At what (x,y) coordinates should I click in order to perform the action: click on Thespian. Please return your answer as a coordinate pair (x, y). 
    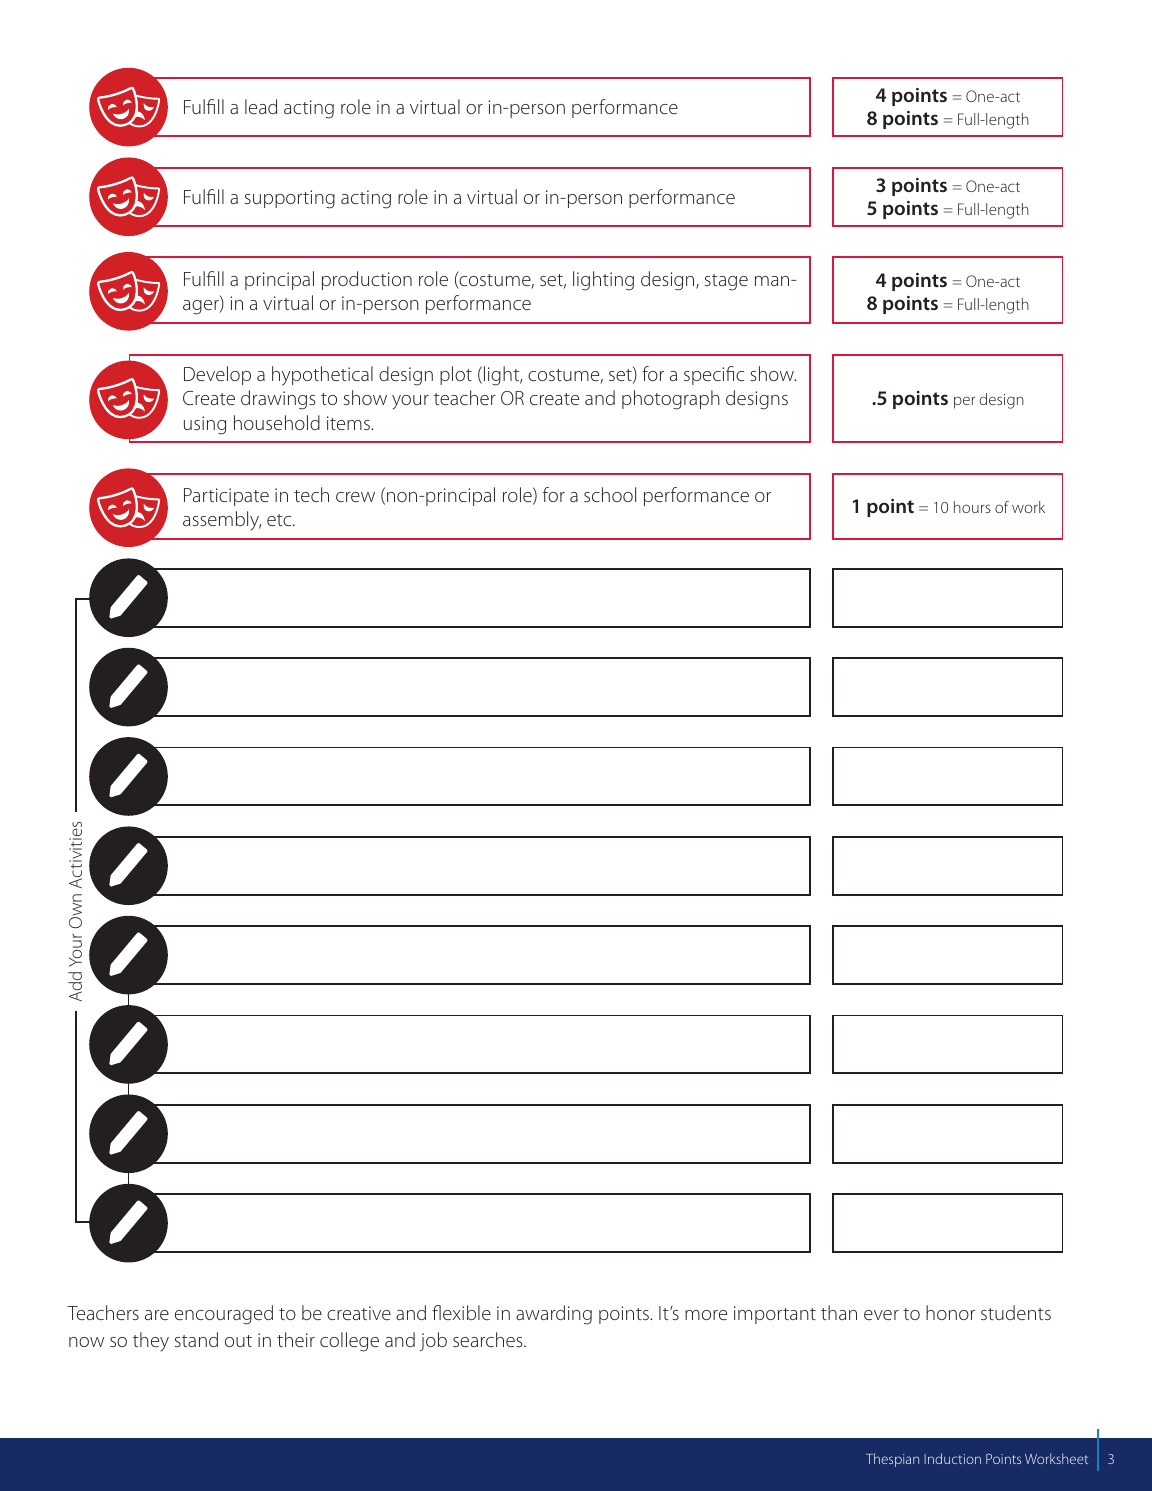
    Looking at the image, I should click on (892, 1460).
